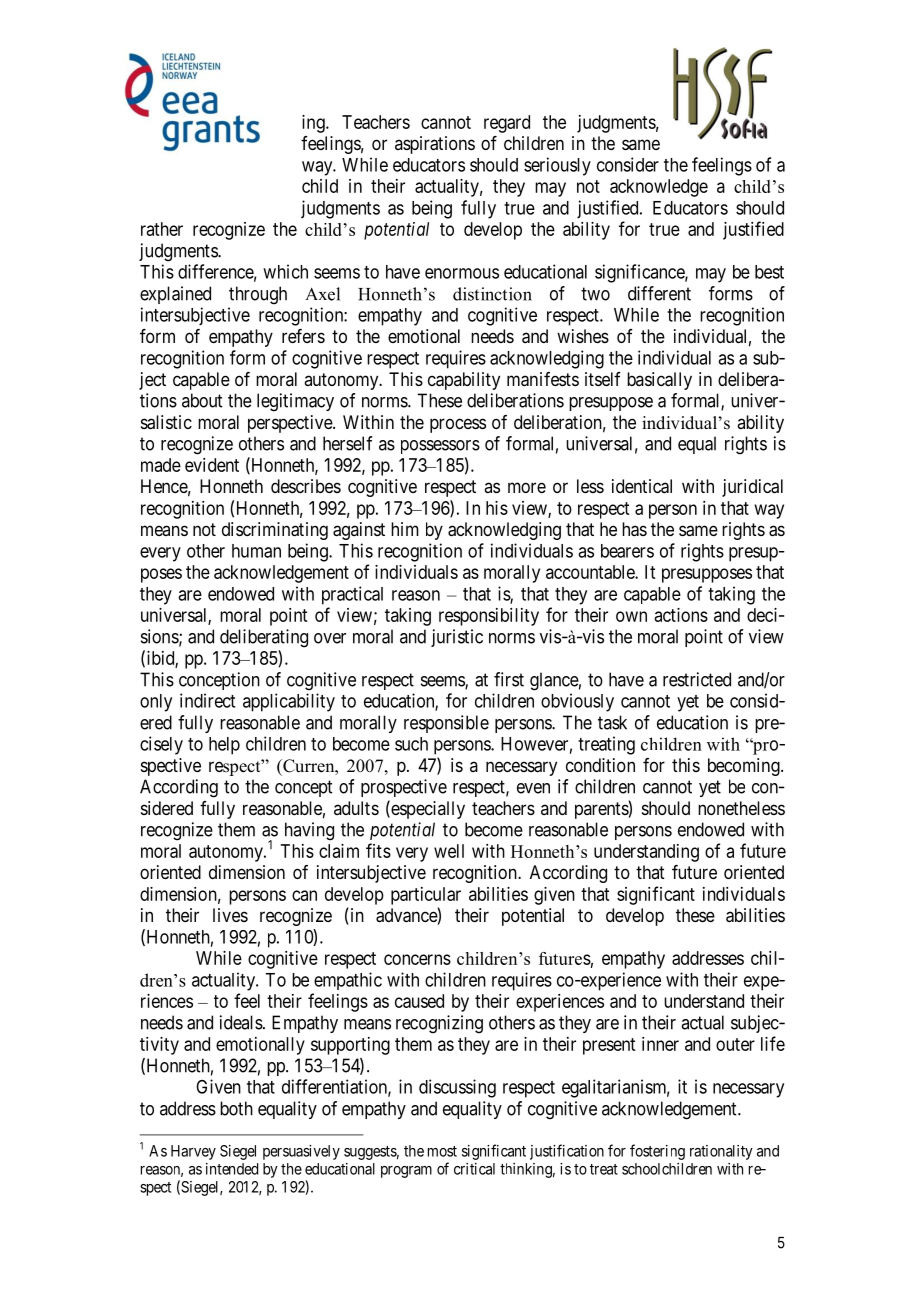 The height and width of the page is (1308, 924). I want to click on most, so click(442, 1151).
